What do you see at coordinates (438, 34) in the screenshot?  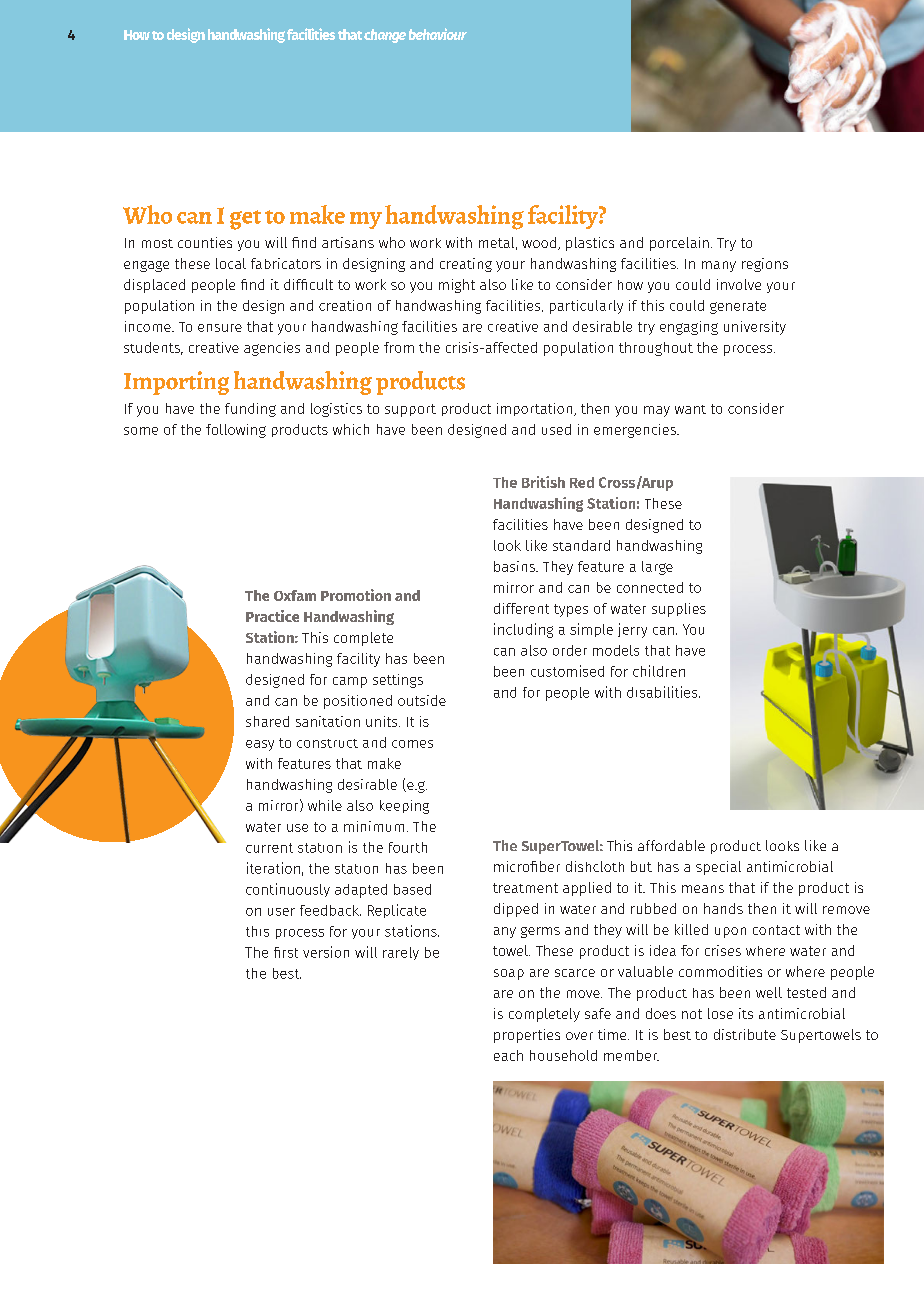 I see `behaviour` at bounding box center [438, 34].
